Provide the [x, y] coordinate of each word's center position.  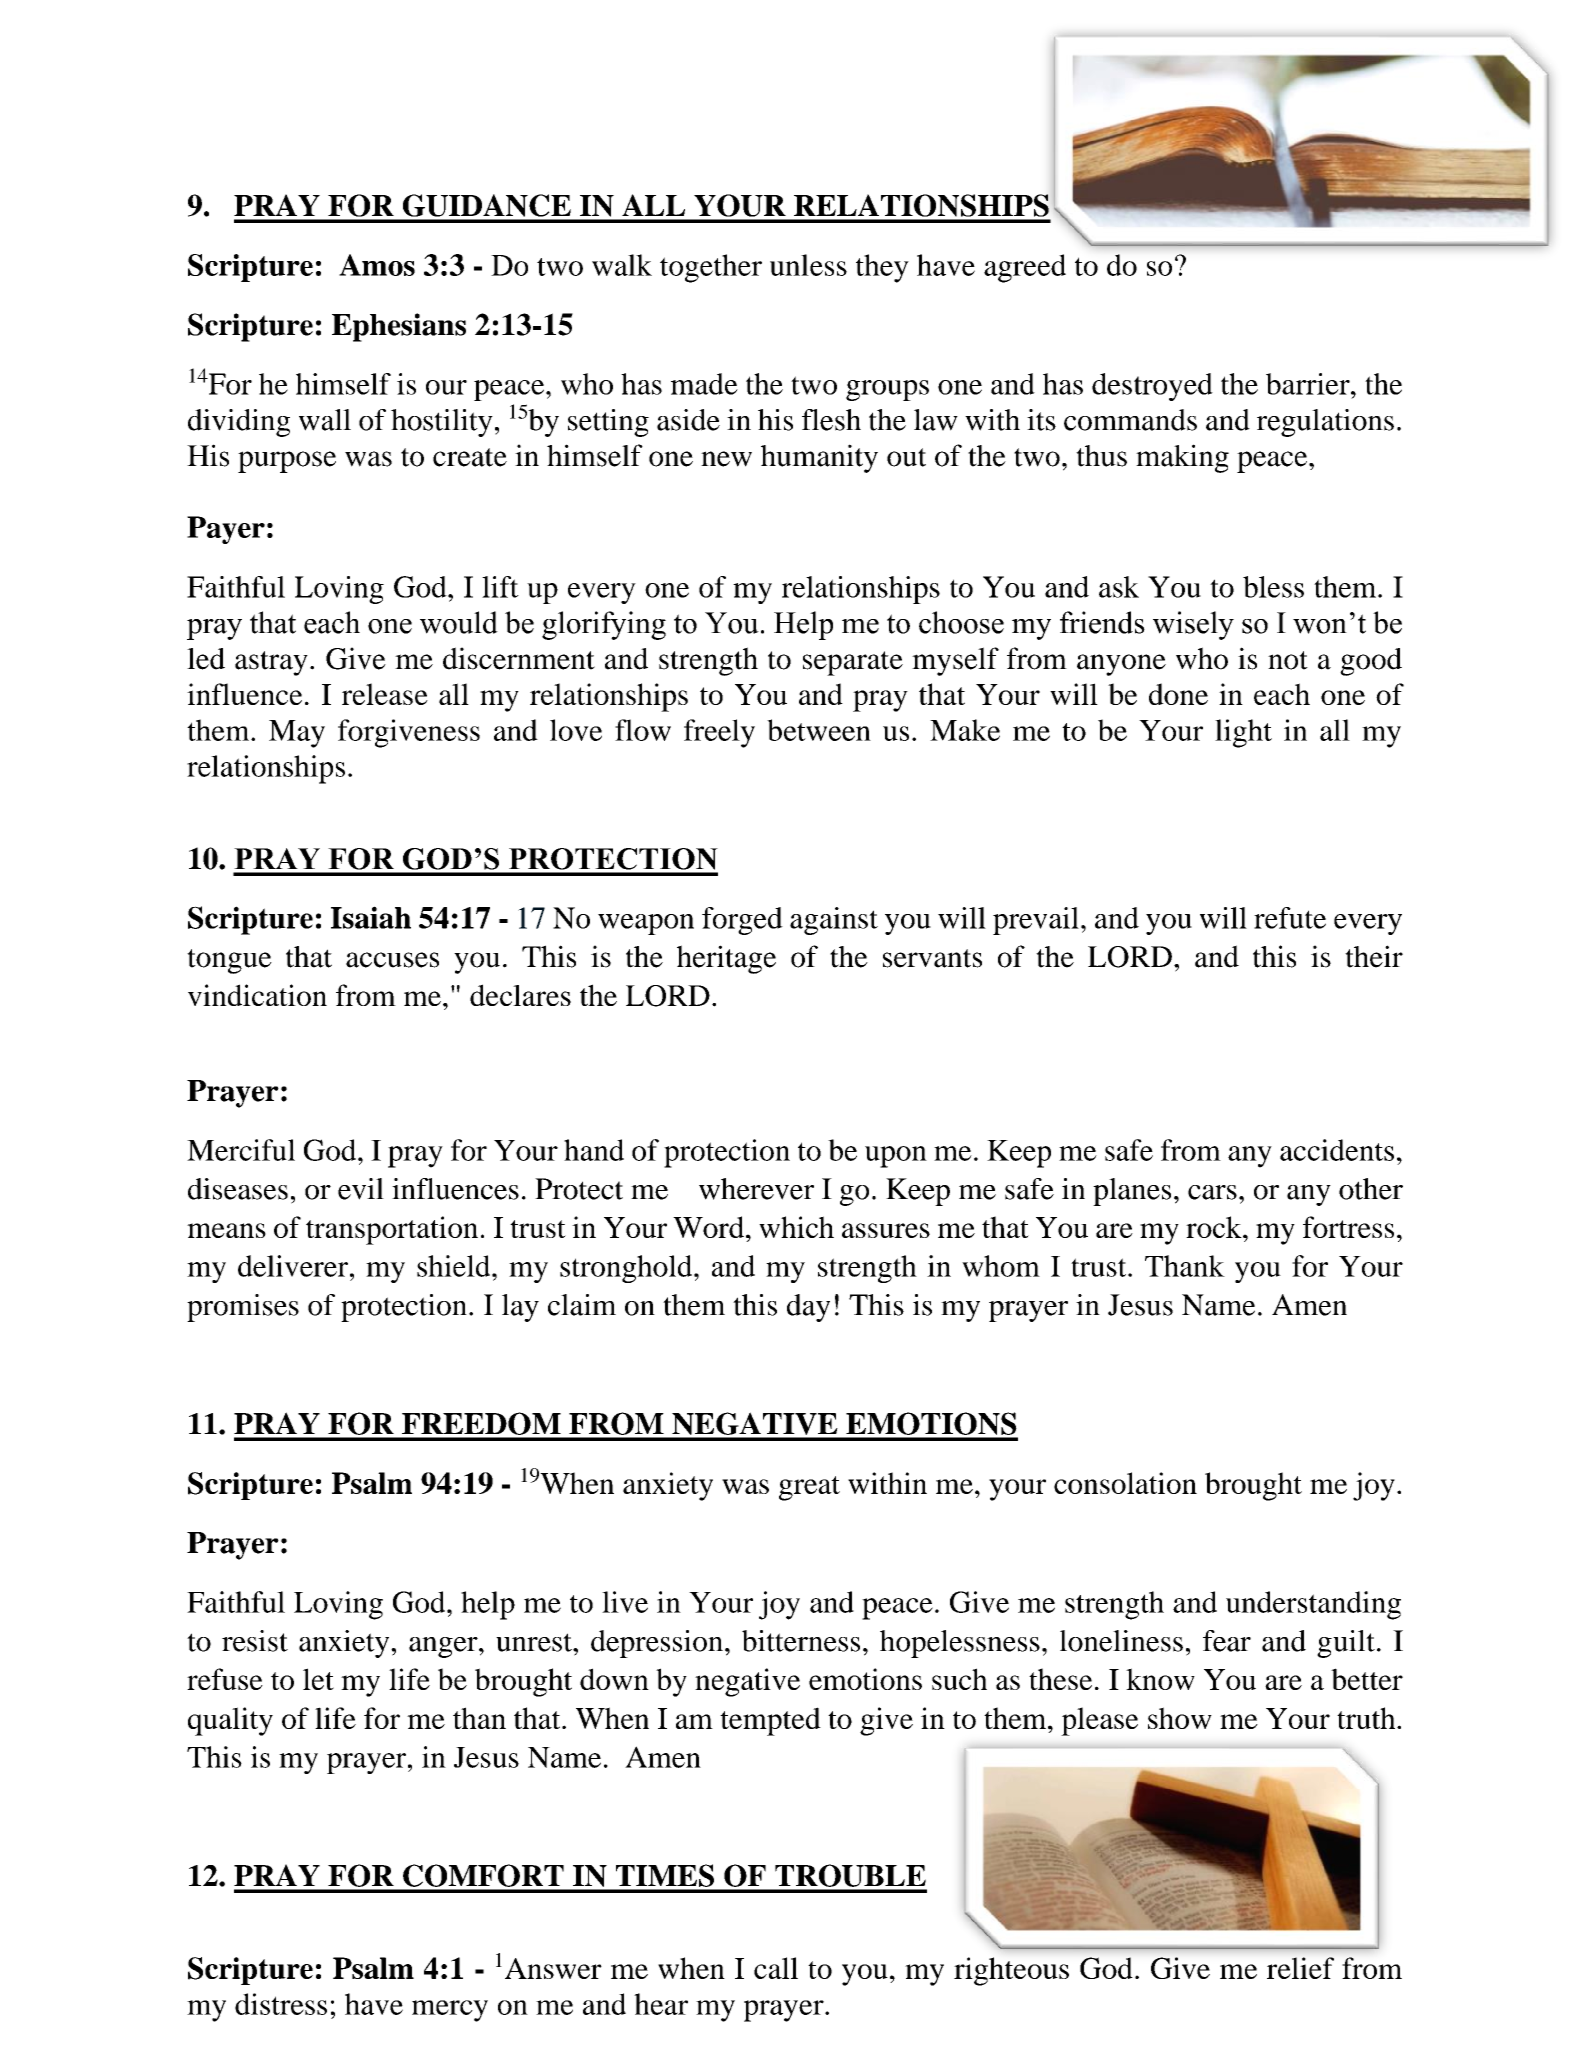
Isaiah [371, 917]
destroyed [1152, 387]
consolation [1125, 1483]
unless [808, 265]
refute [1290, 918]
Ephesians [399, 327]
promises [243, 1308]
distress [281, 2004]
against [834, 921]
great [809, 1488]
